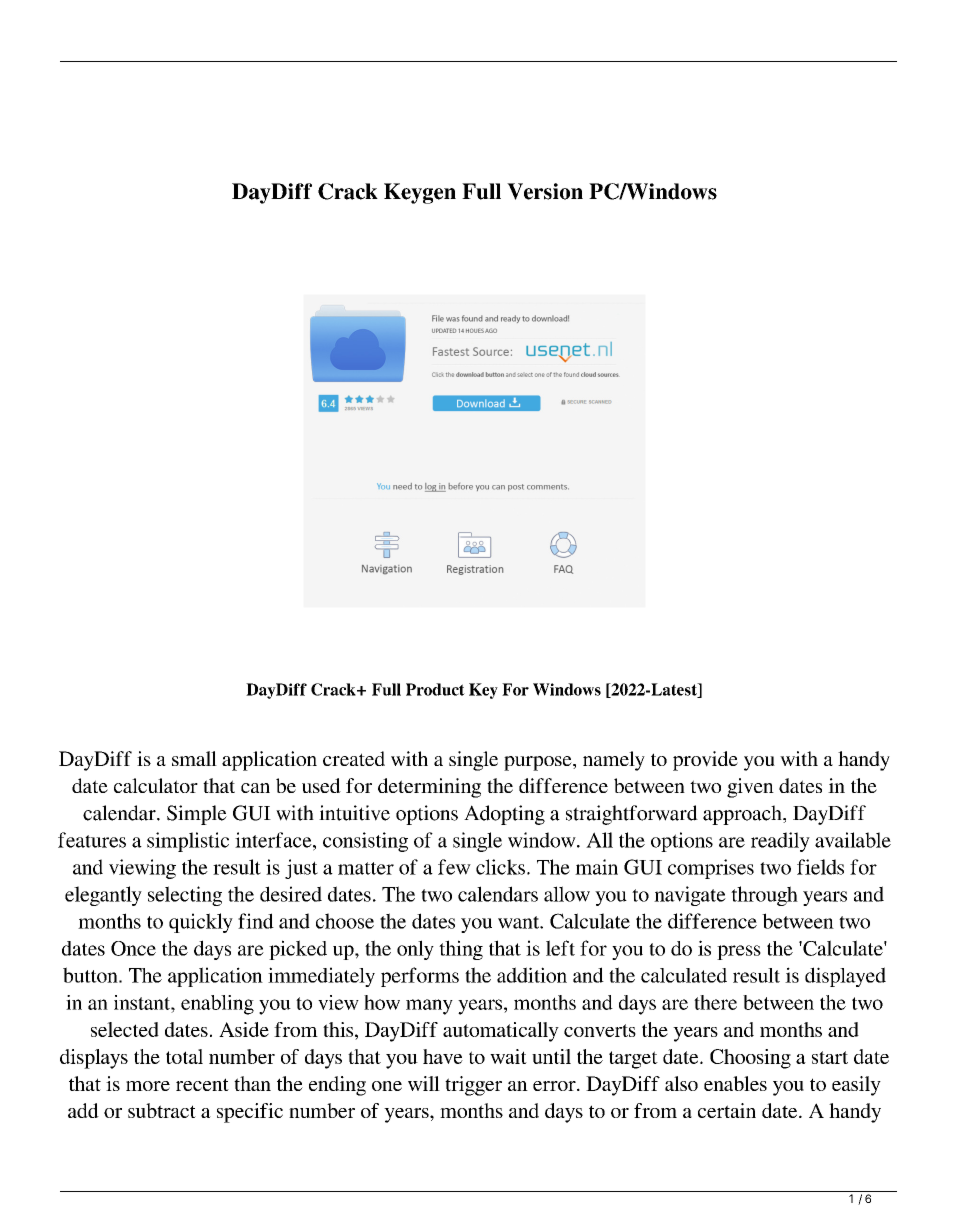 The height and width of the page is (1232, 957). I want to click on purpose, so click(539, 763).
